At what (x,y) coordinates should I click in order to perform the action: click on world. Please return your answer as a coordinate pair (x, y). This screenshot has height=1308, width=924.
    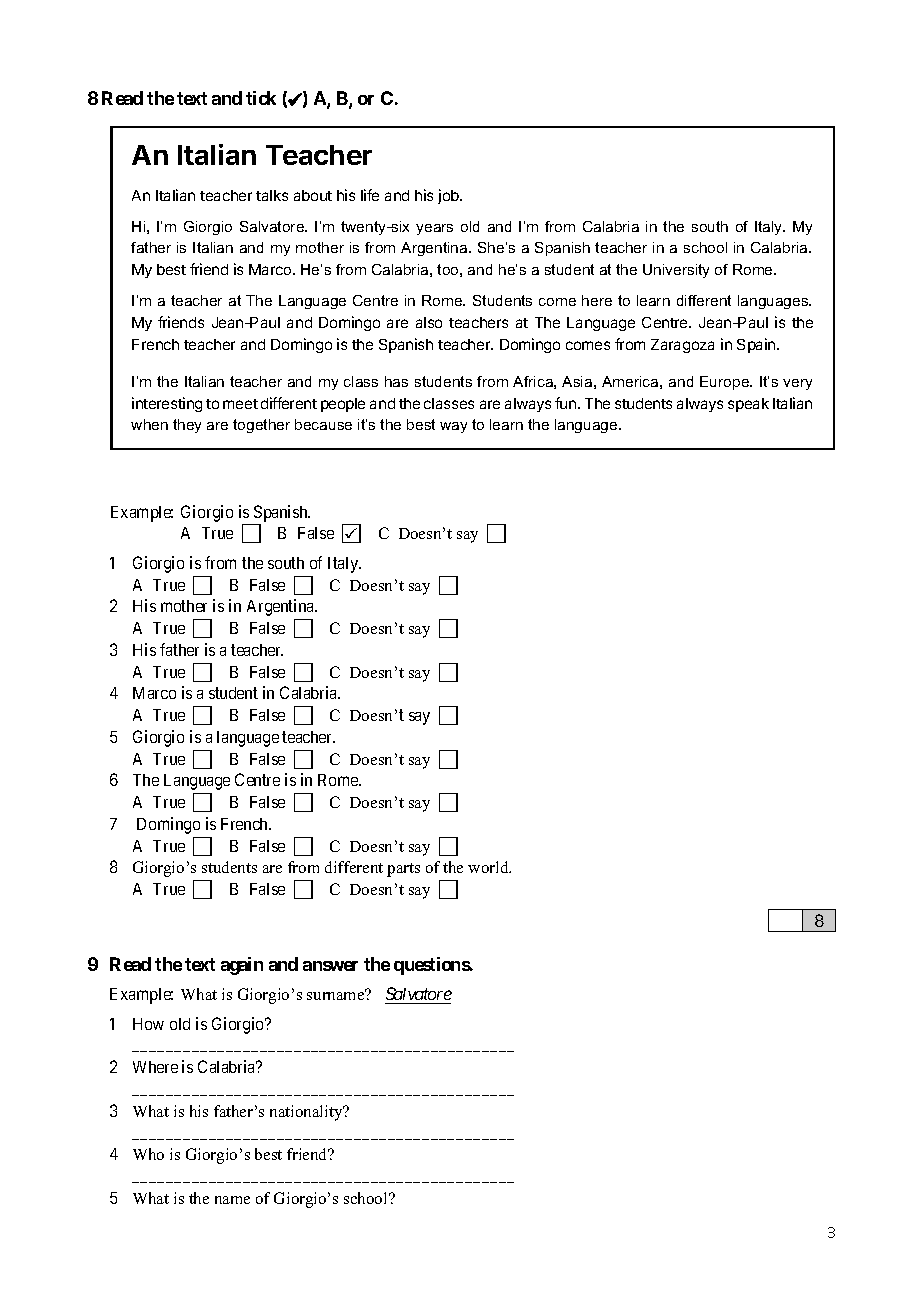
    Looking at the image, I should click on (489, 867).
